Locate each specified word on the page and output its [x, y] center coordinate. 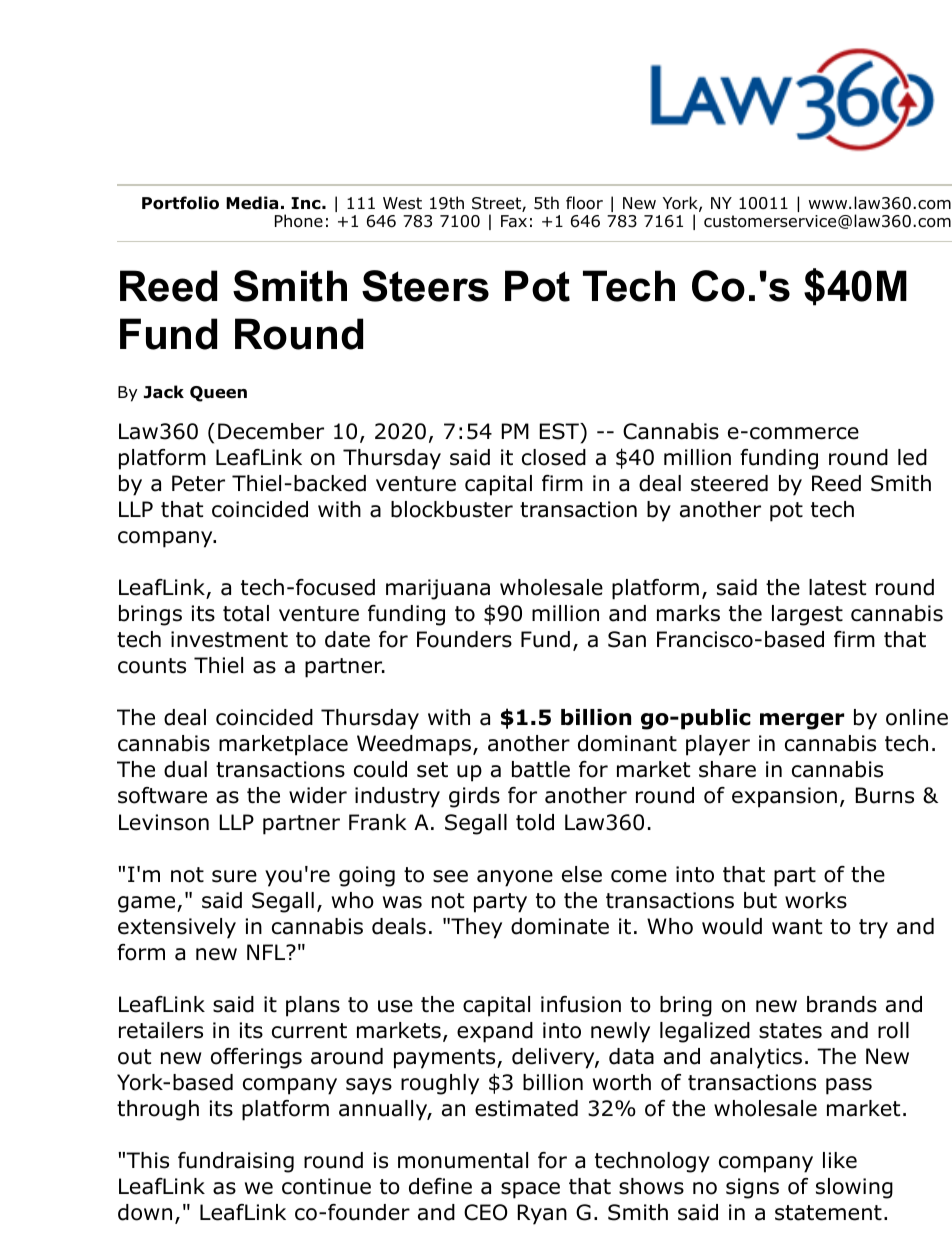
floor [584, 203]
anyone [515, 878]
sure [234, 876]
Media [252, 203]
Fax [514, 221]
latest [837, 587]
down [145, 1212]
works [816, 900]
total [246, 613]
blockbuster [452, 509]
